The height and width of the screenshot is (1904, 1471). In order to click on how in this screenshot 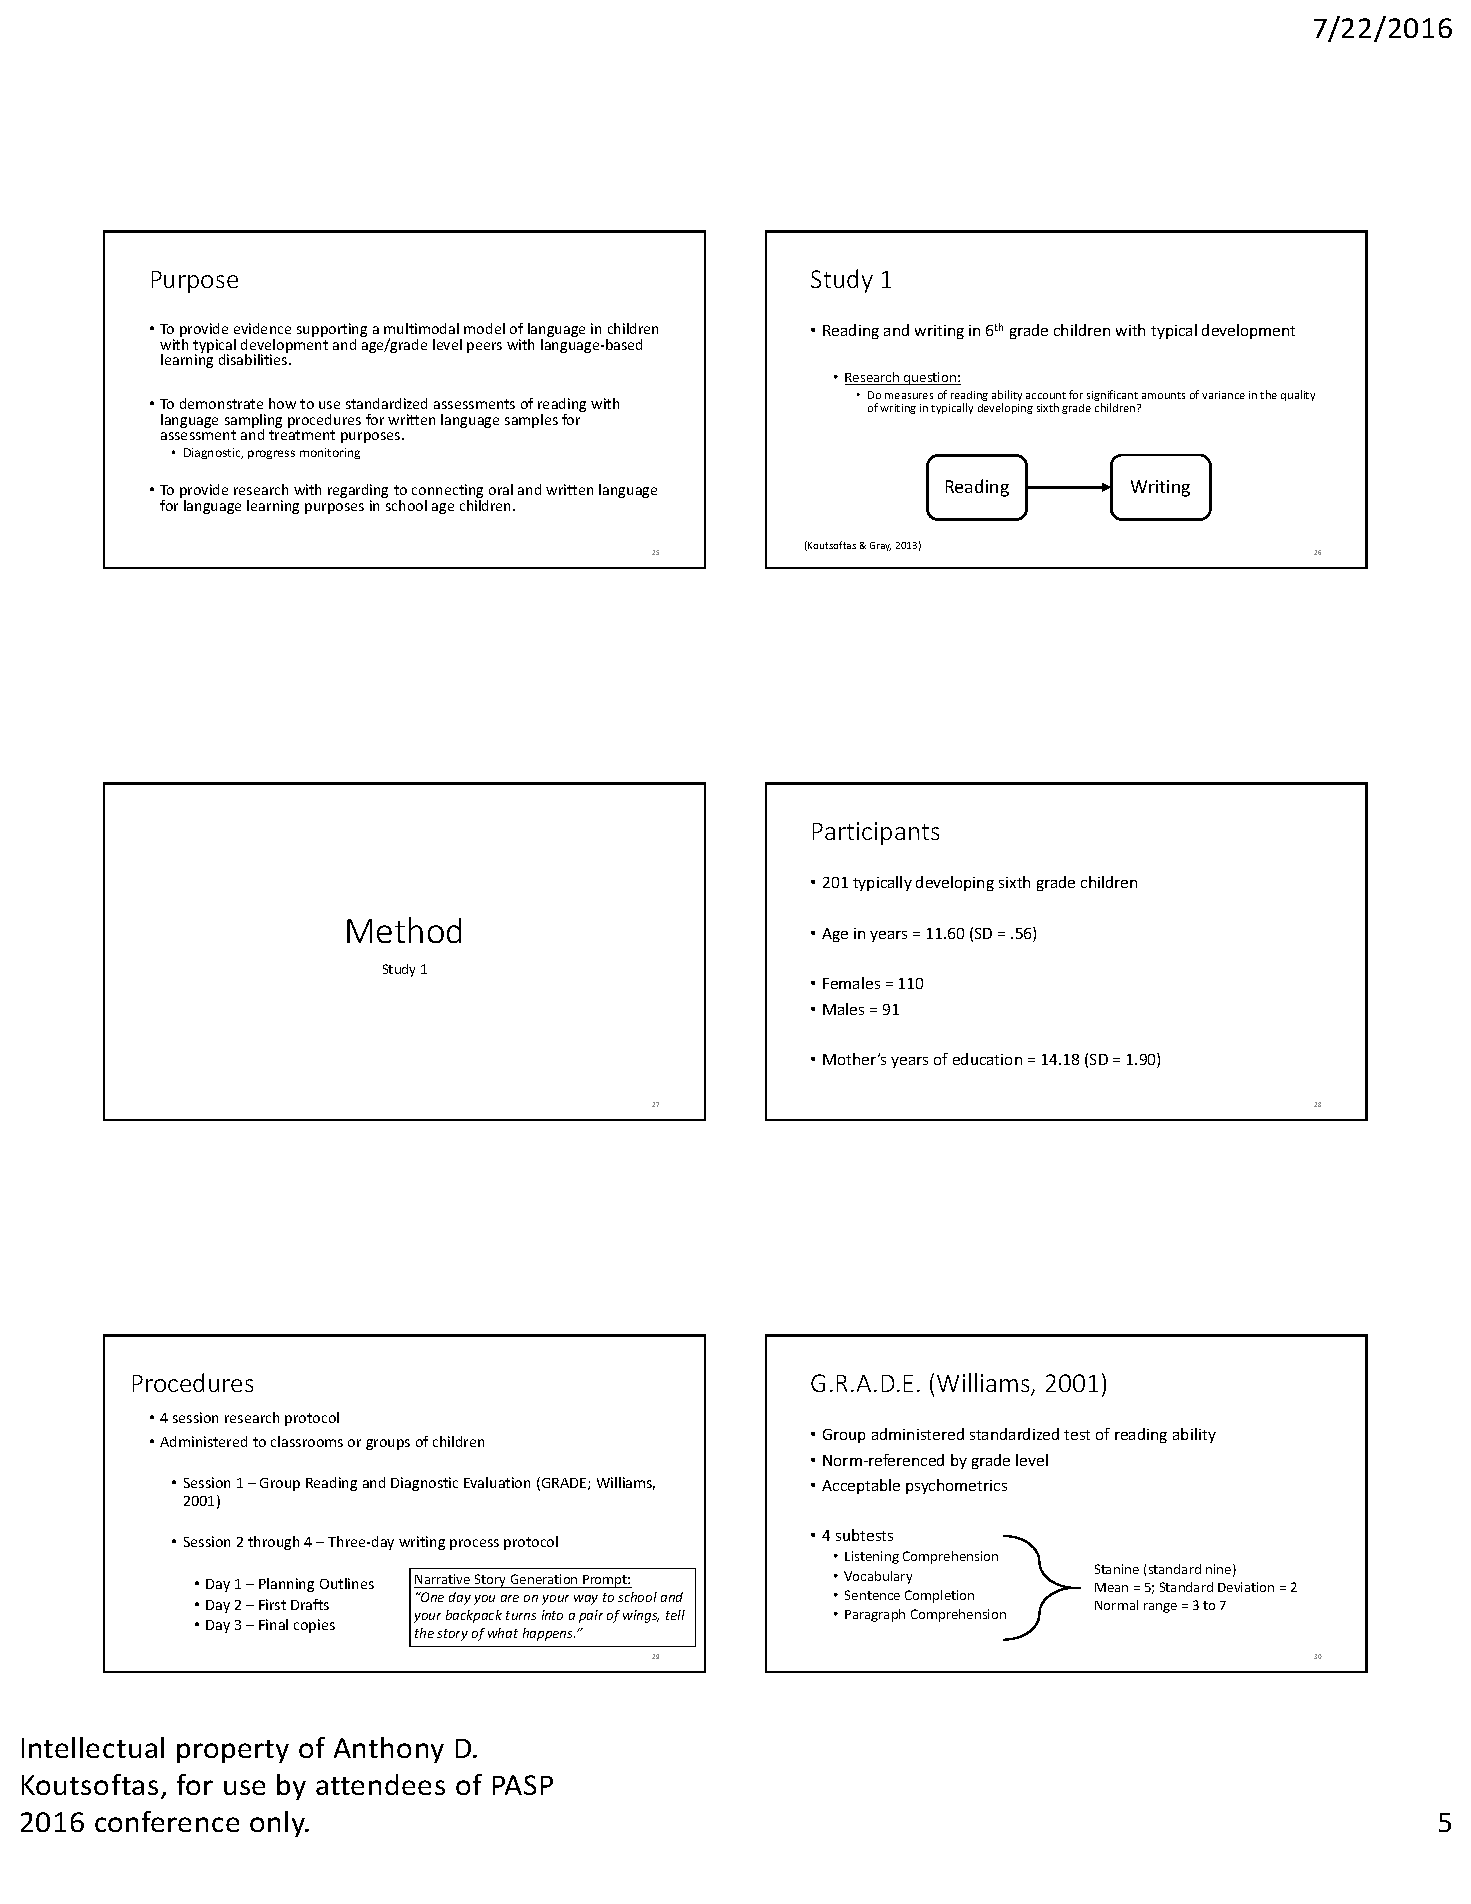, I will do `click(282, 403)`.
